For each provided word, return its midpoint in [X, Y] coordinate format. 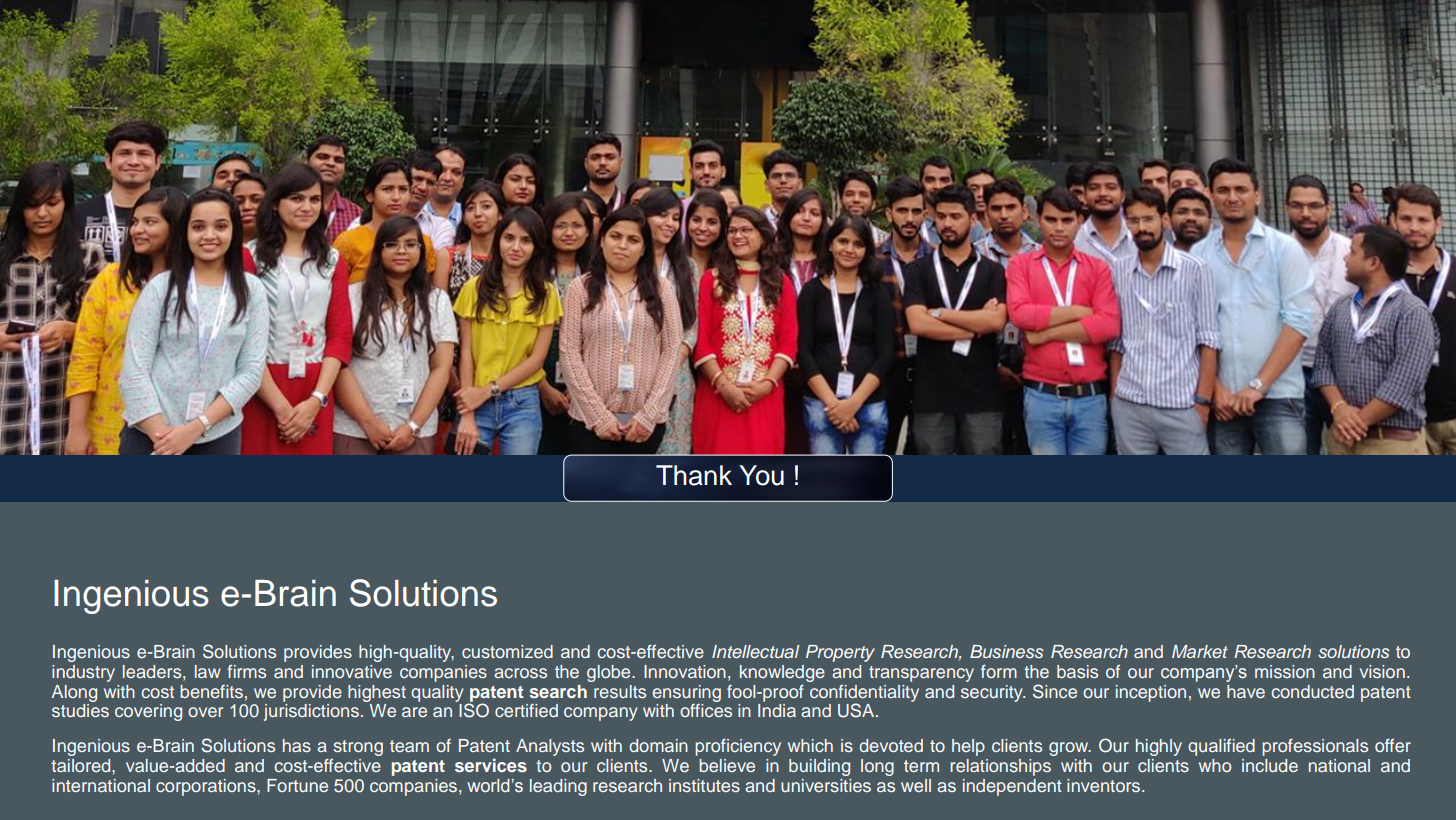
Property [840, 653]
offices [706, 710]
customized [507, 651]
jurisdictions [311, 712]
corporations [207, 787]
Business [1007, 651]
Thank [694, 475]
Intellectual [755, 651]
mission [1285, 671]
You [761, 475]
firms [246, 671]
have [1246, 691]
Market [1200, 651]
